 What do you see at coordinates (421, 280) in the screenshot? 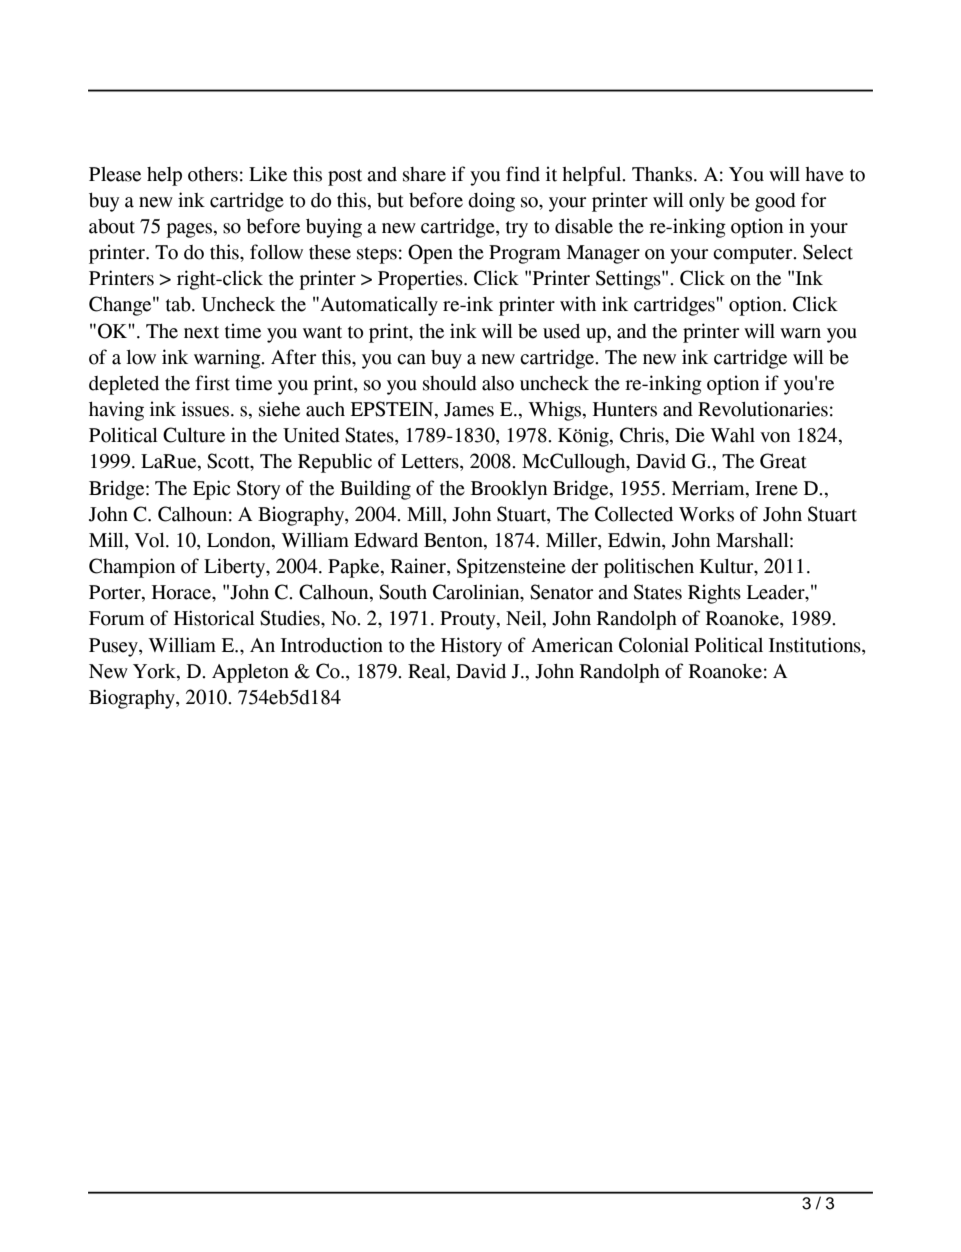
I see `Properties` at bounding box center [421, 280].
